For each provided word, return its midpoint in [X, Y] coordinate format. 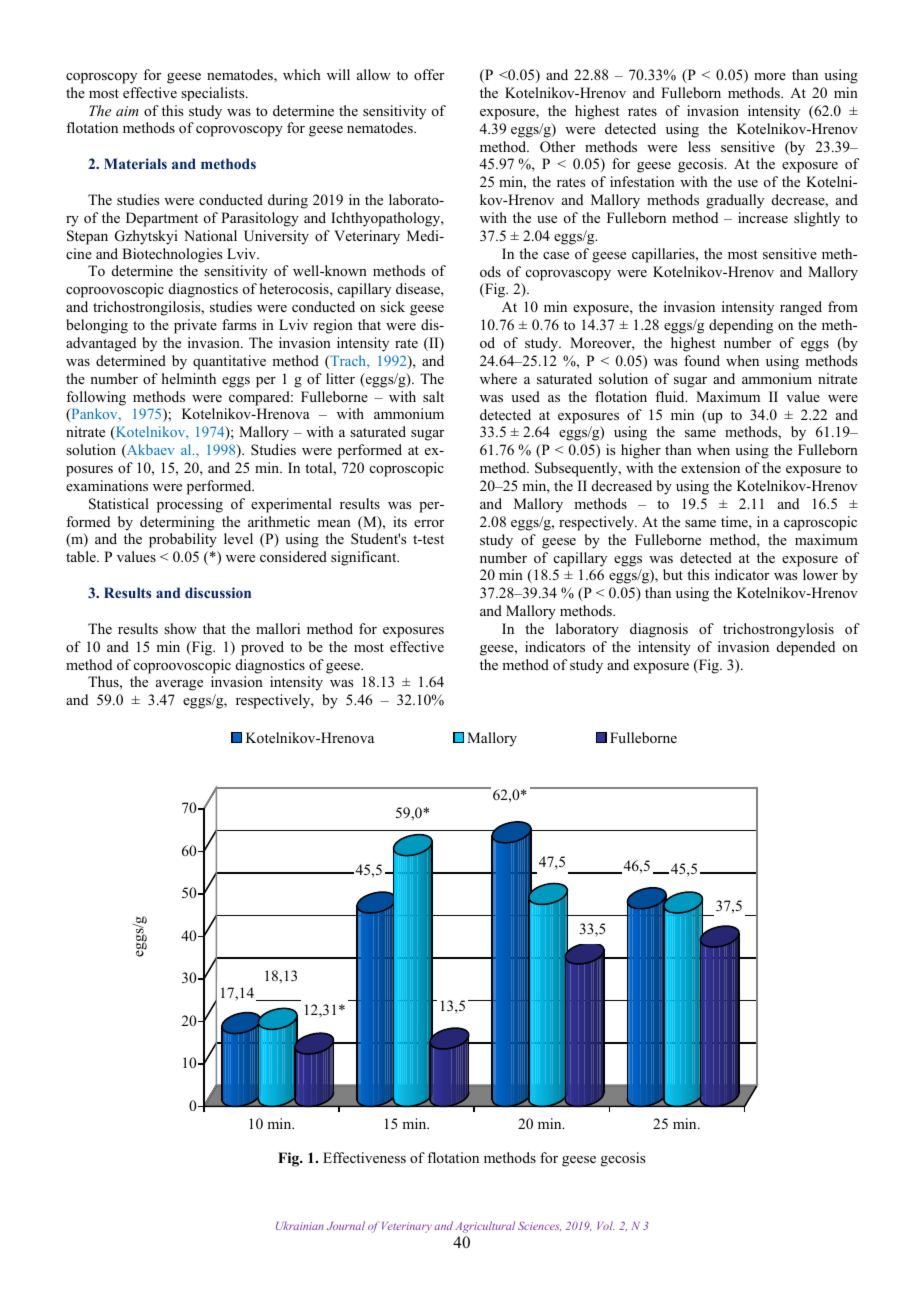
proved [262, 648]
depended [806, 648]
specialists [214, 94]
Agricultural [485, 1227]
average [179, 685]
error [429, 523]
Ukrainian [300, 1225]
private [195, 326]
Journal [346, 1225]
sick [392, 306]
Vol [605, 1225]
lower [820, 574]
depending [741, 326]
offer [429, 74]
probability [183, 540]
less [699, 146]
